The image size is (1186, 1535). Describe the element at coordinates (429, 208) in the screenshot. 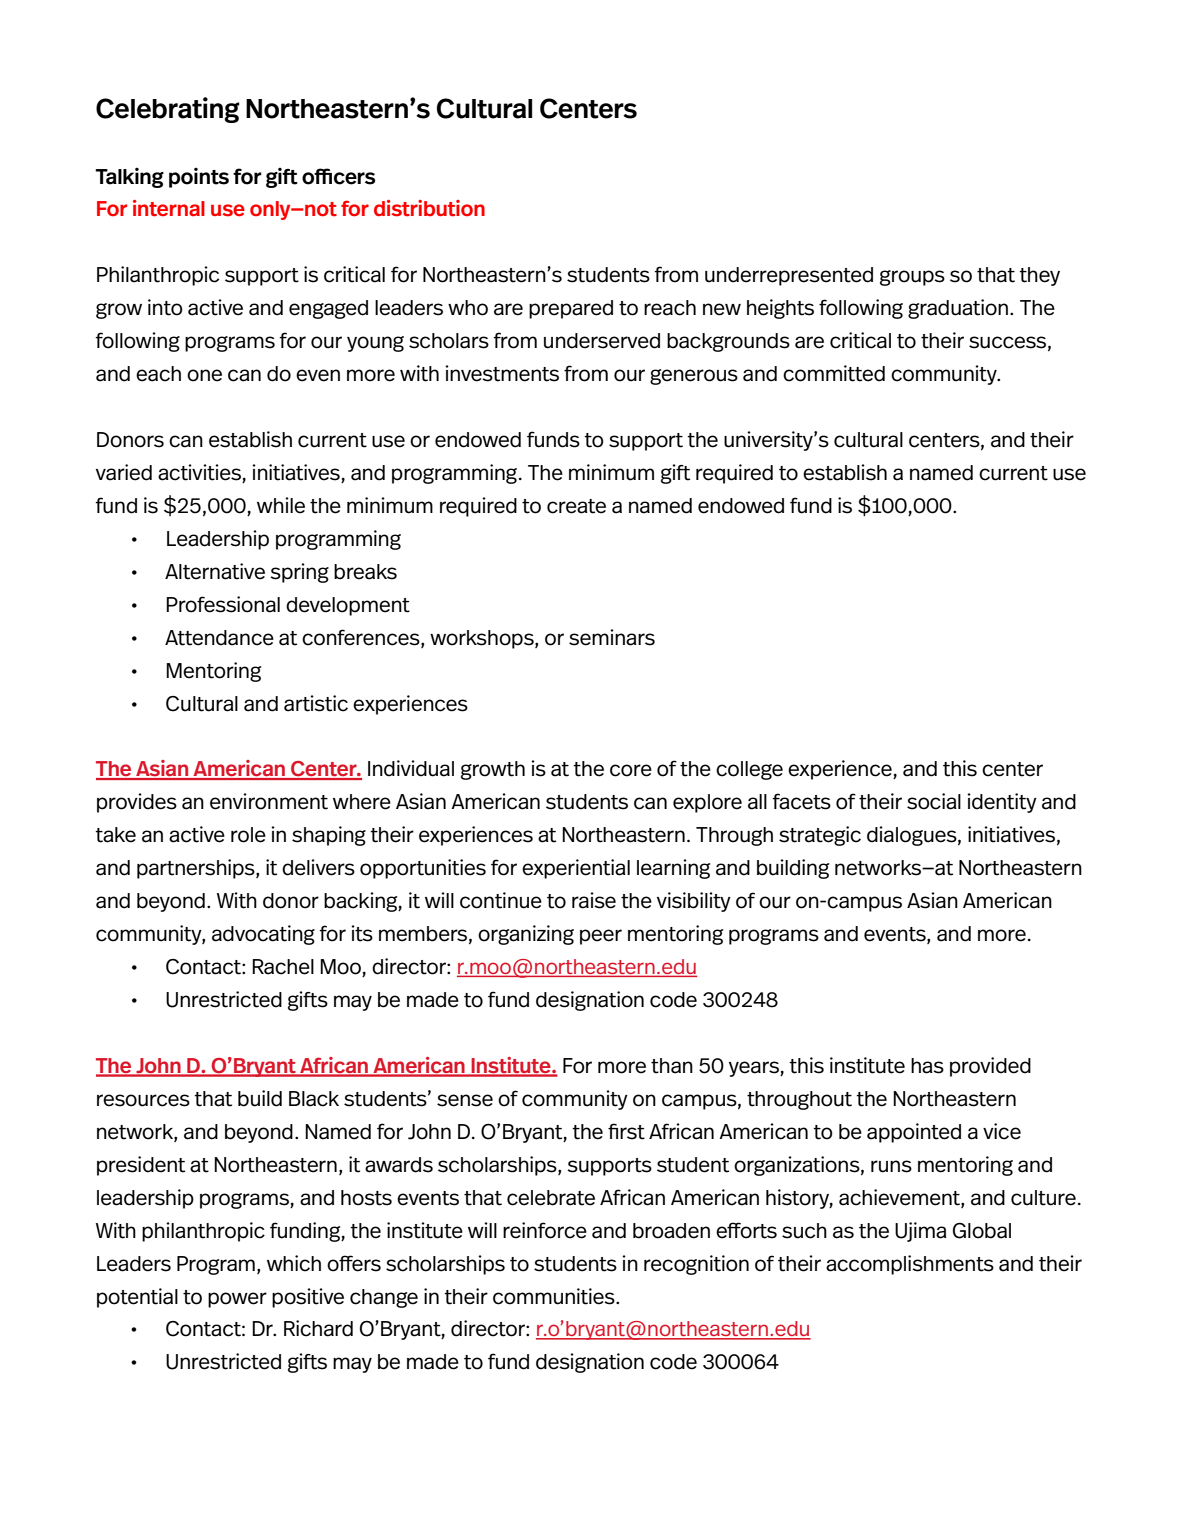

I see `distribution` at that location.
